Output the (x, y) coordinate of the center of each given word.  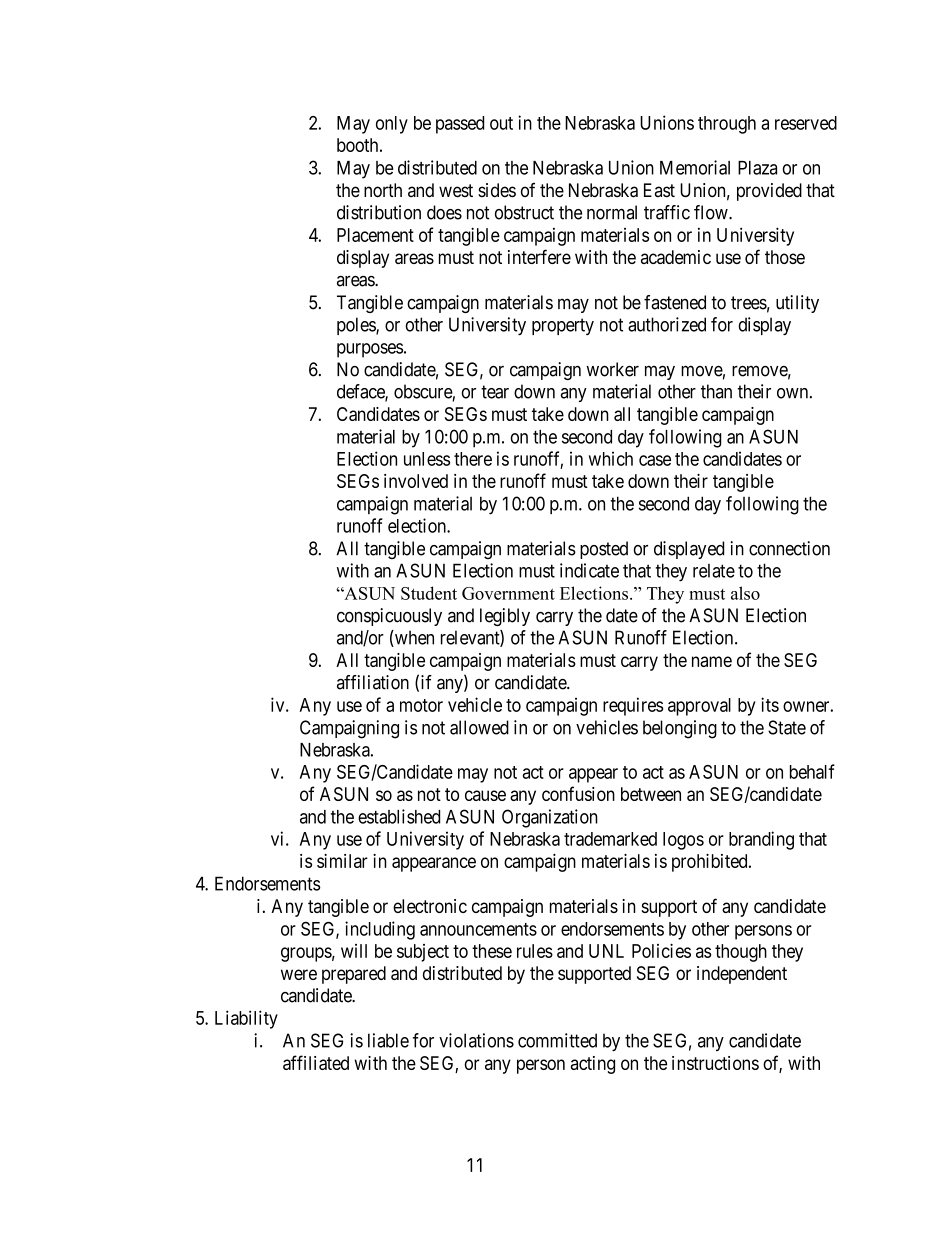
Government (508, 593)
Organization (550, 818)
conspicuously (389, 617)
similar (342, 861)
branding (761, 840)
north (383, 190)
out (501, 123)
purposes (370, 350)
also (745, 593)
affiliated (316, 1062)
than (716, 391)
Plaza (757, 168)
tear (495, 392)
